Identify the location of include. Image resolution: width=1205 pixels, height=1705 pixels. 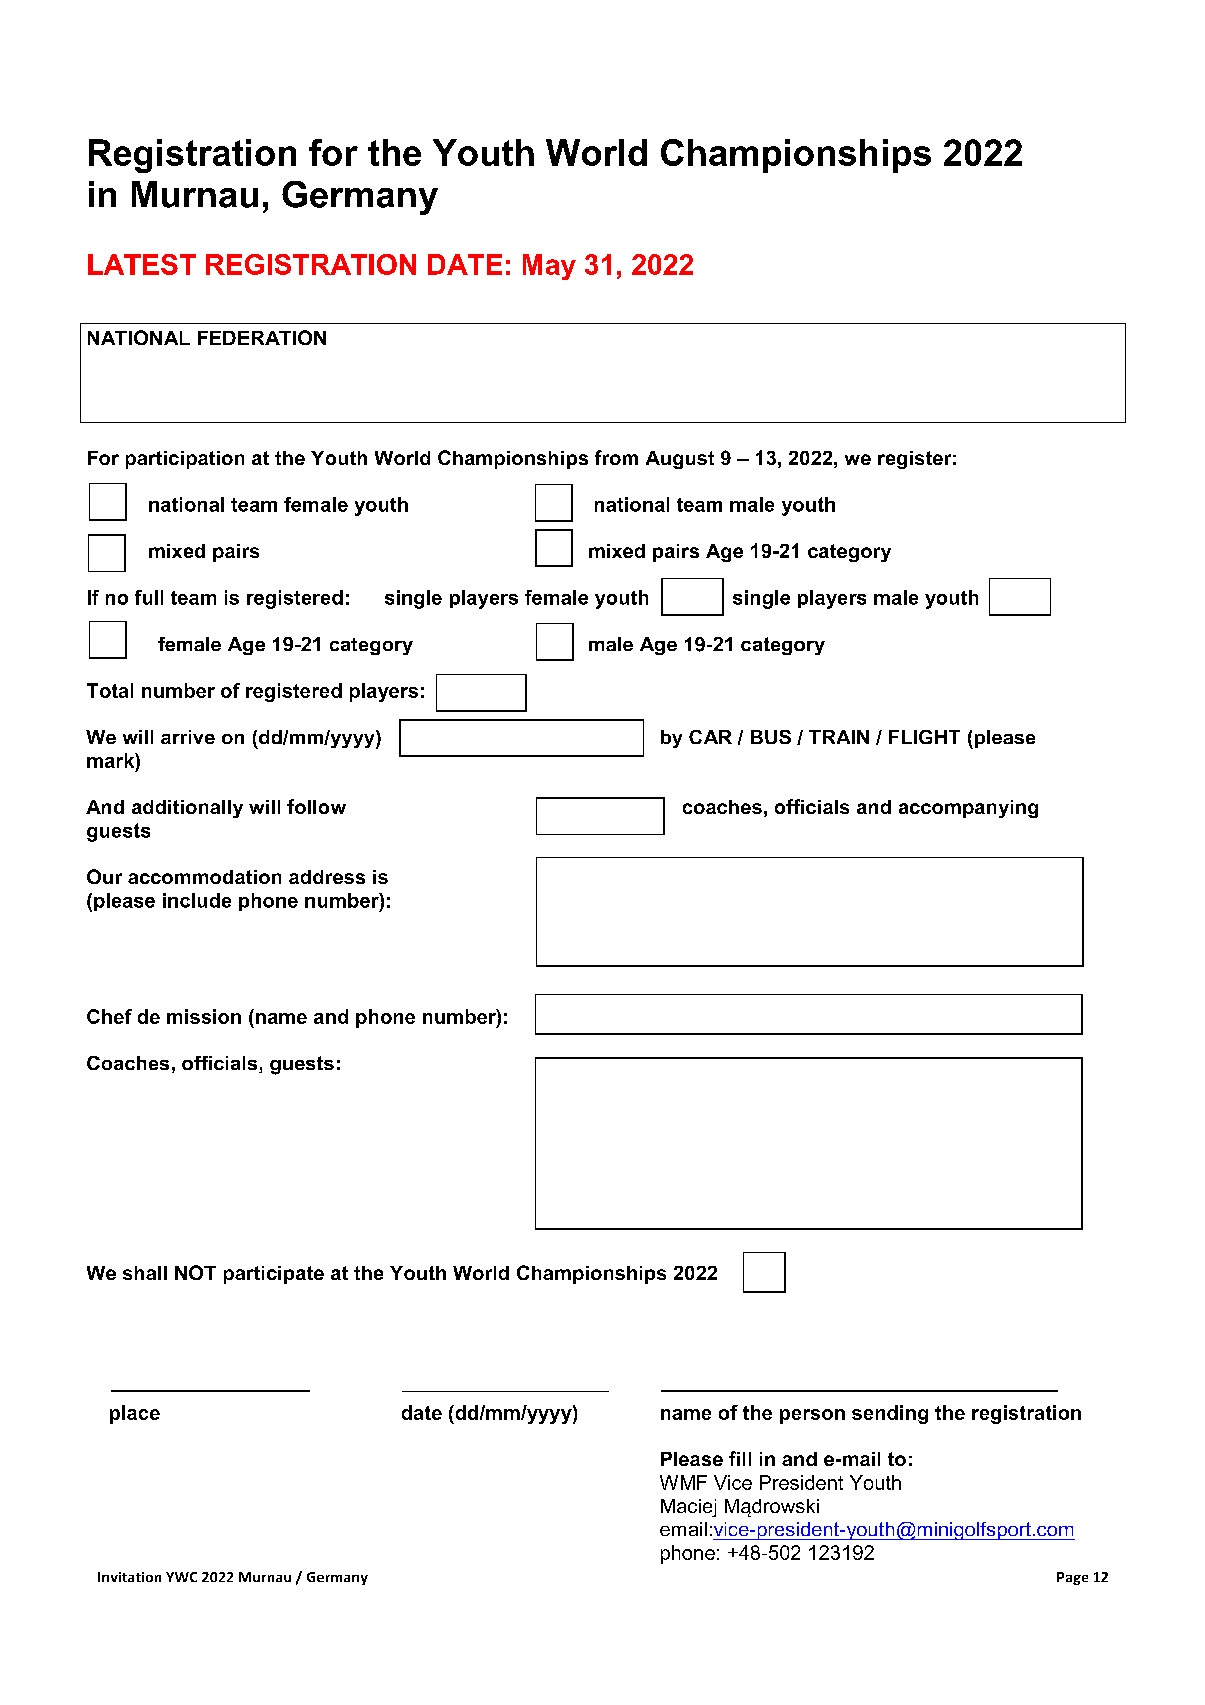
(197, 900).
